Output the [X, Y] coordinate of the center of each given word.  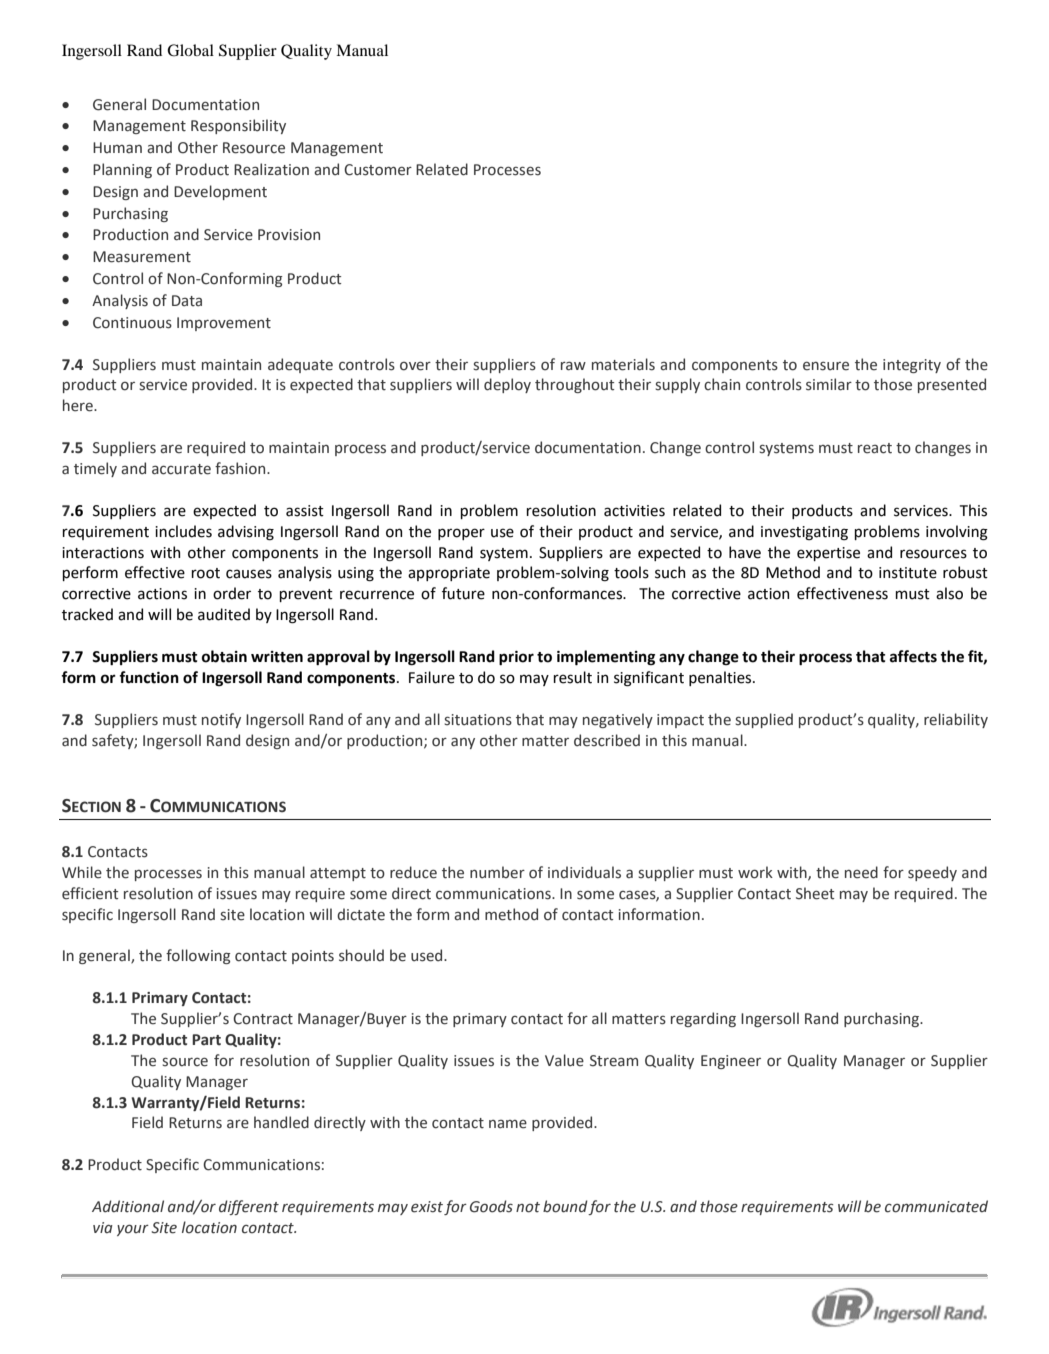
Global [190, 50]
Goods [491, 1206]
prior [516, 658]
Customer [378, 170]
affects [913, 656]
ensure [826, 366]
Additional [128, 1206]
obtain [224, 656]
